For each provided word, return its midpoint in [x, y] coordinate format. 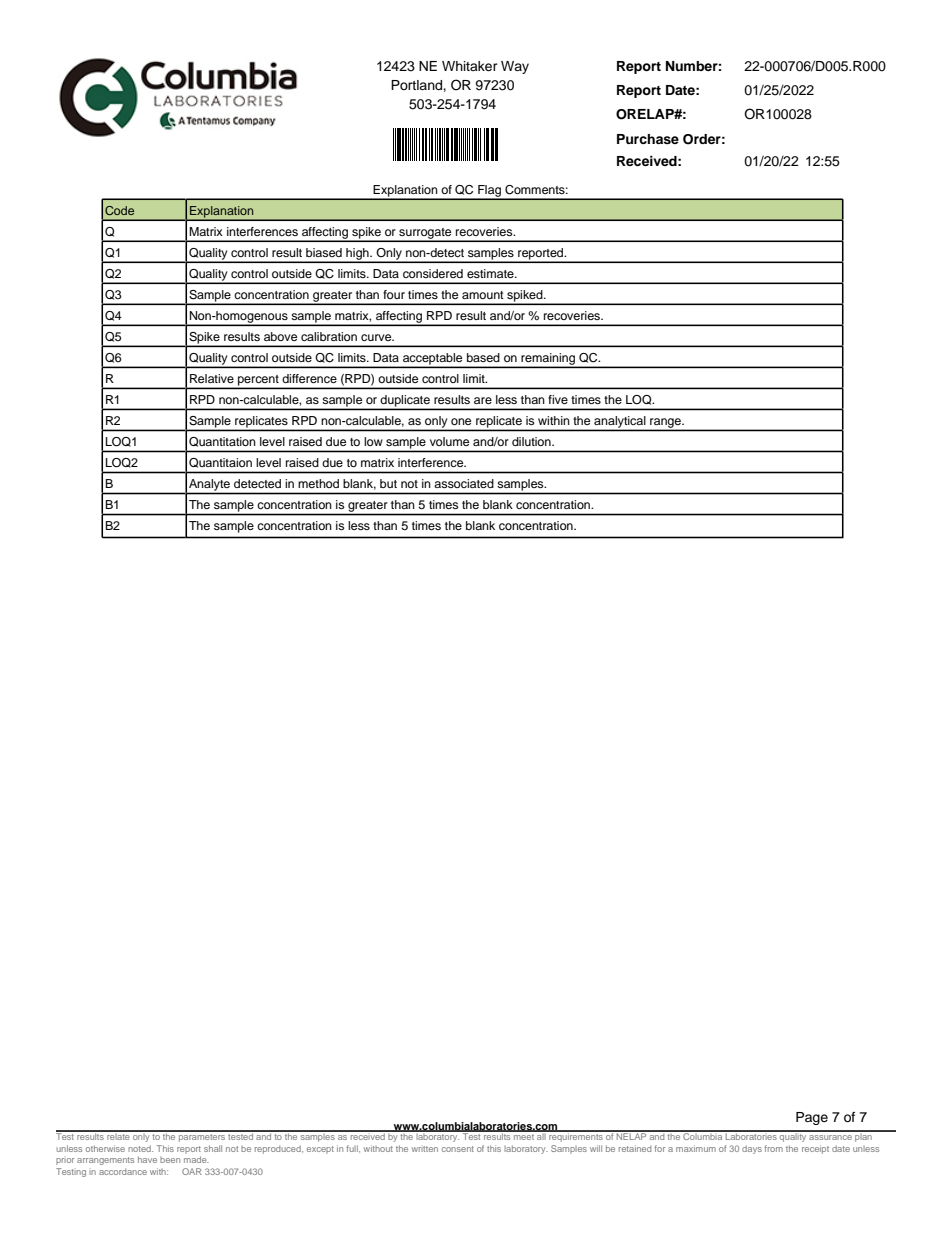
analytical [620, 423]
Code [119, 210]
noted [140, 1148]
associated [464, 483]
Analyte [209, 485]
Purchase [648, 139]
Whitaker [470, 66]
